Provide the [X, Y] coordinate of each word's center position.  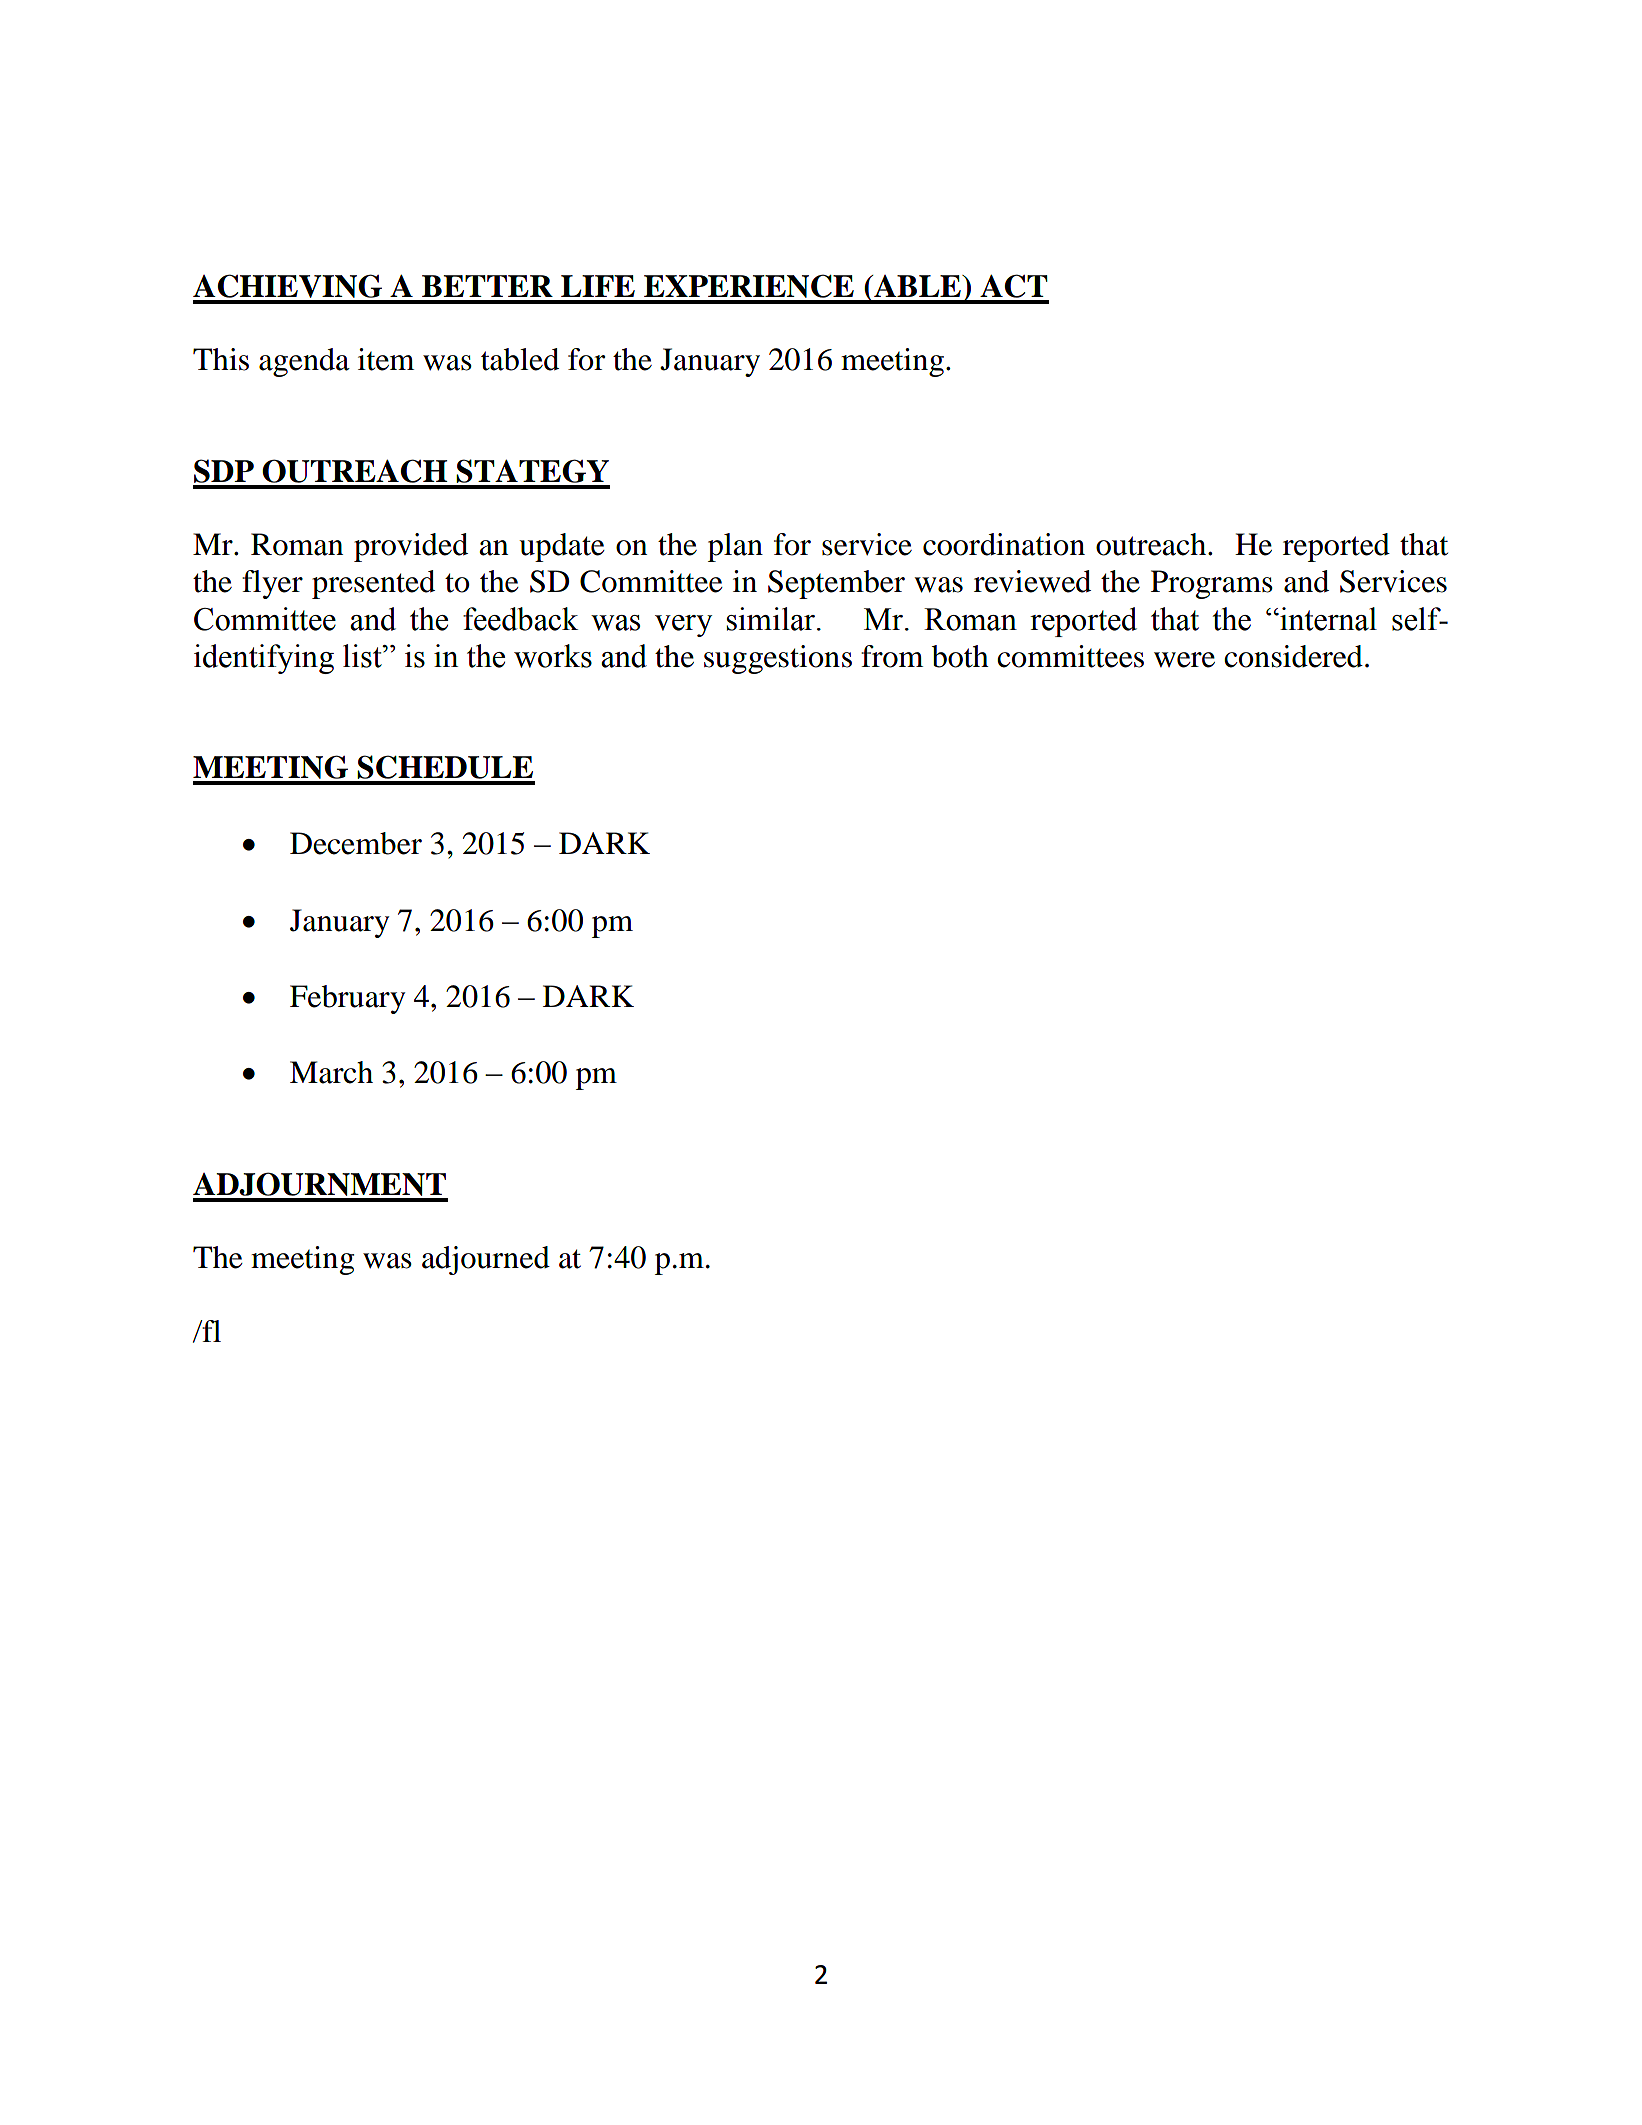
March [331, 1072]
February [347, 999]
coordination [1004, 544]
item [386, 359]
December [356, 843]
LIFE [598, 286]
